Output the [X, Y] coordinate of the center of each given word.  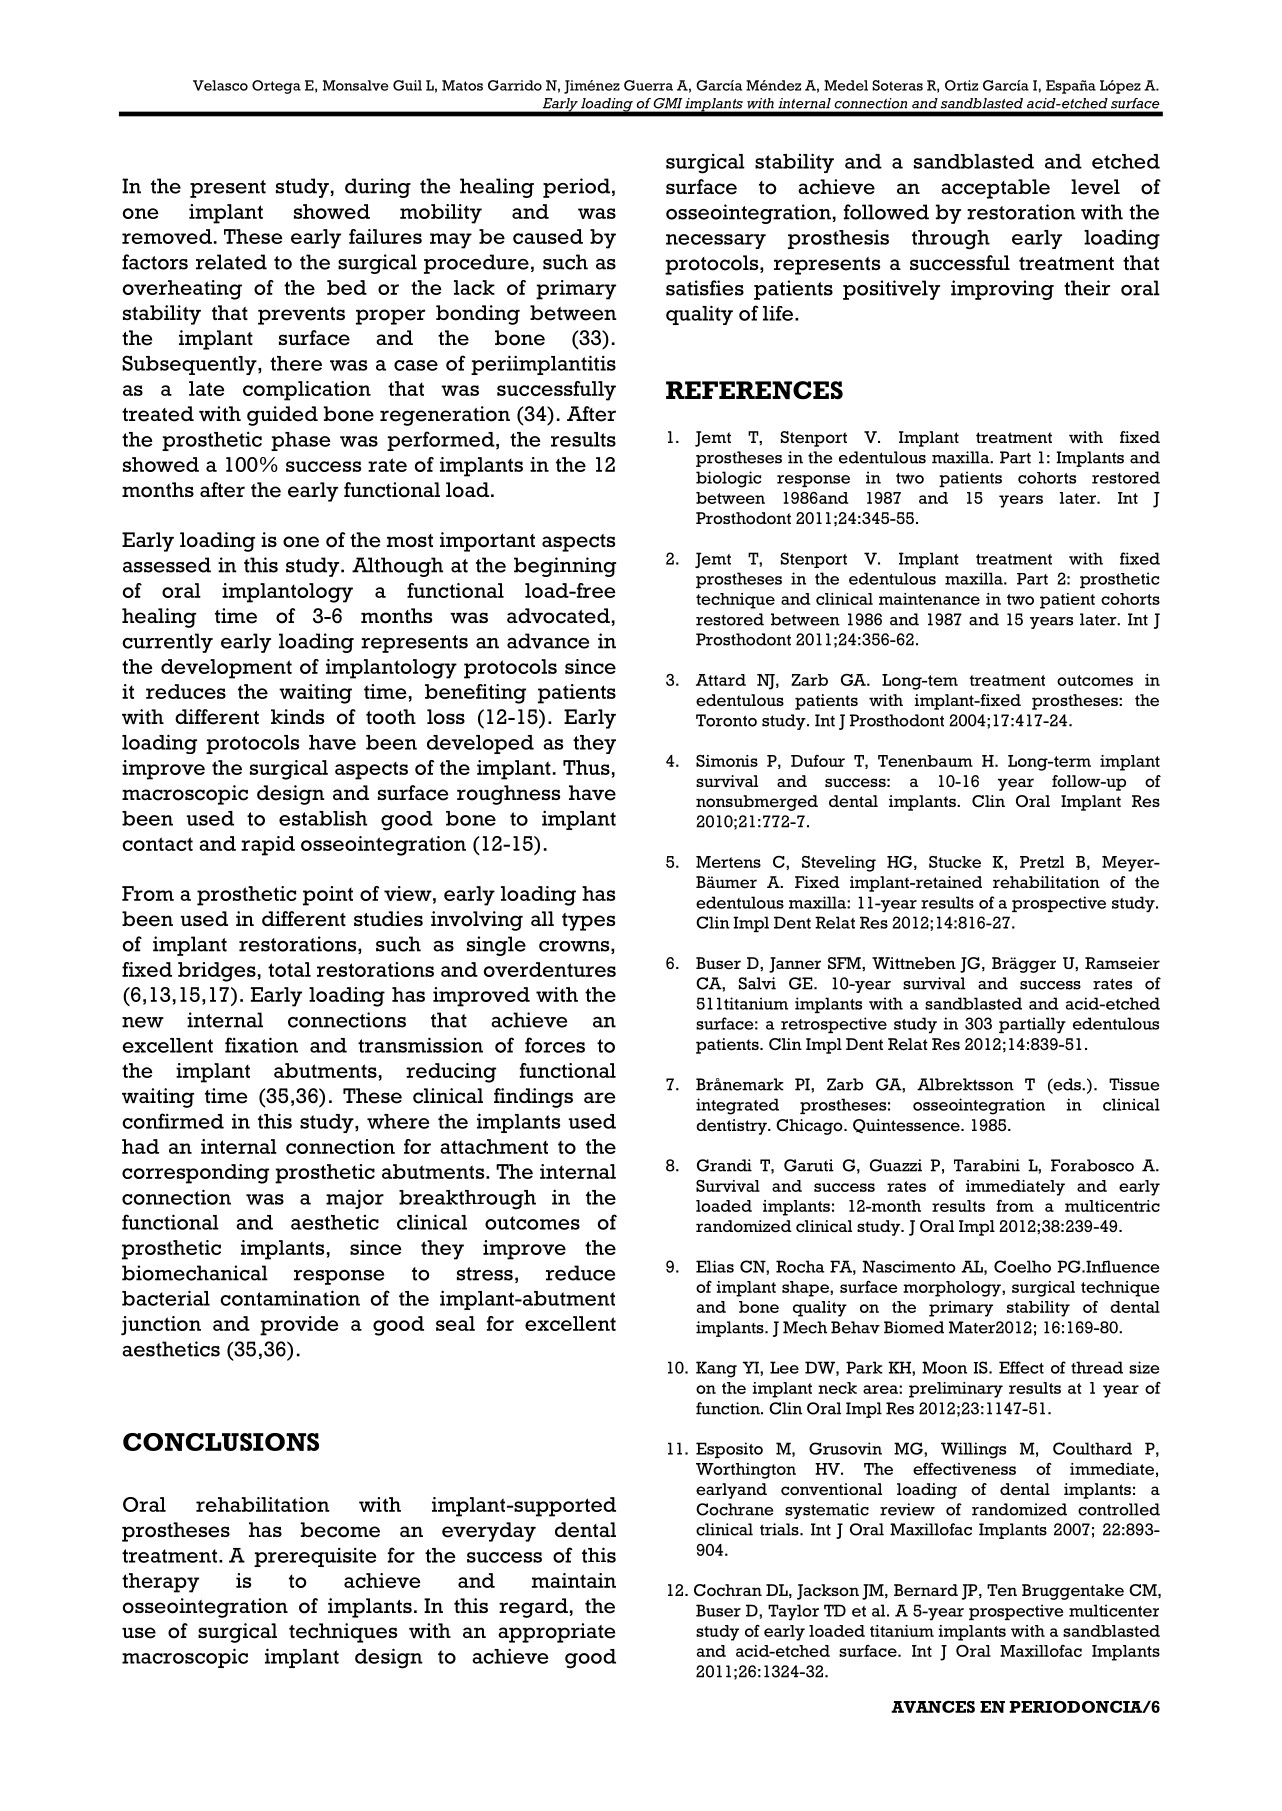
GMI [668, 103]
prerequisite [315, 1557]
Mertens [728, 862]
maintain [574, 1580]
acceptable [995, 189]
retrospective [834, 1025]
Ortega [276, 87]
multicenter [1114, 1610]
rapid [268, 846]
